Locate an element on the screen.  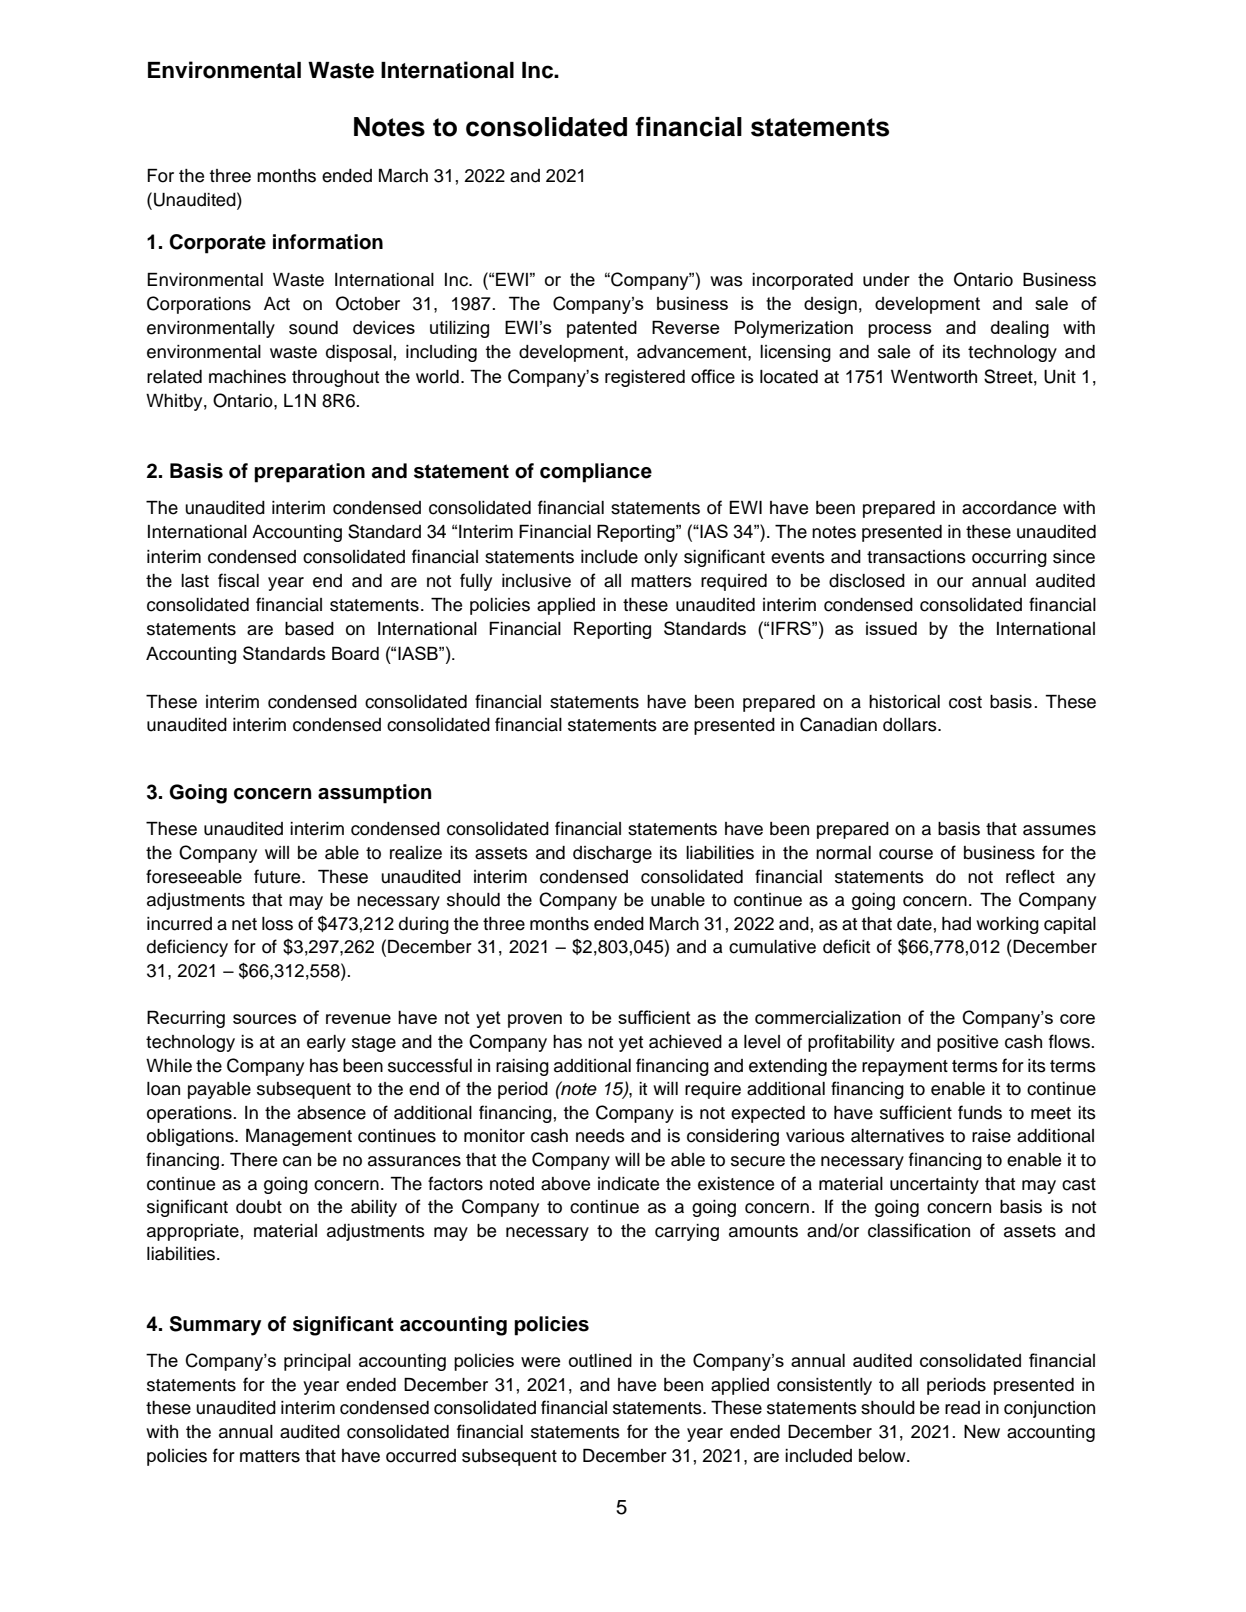
cost is located at coordinates (965, 702).
